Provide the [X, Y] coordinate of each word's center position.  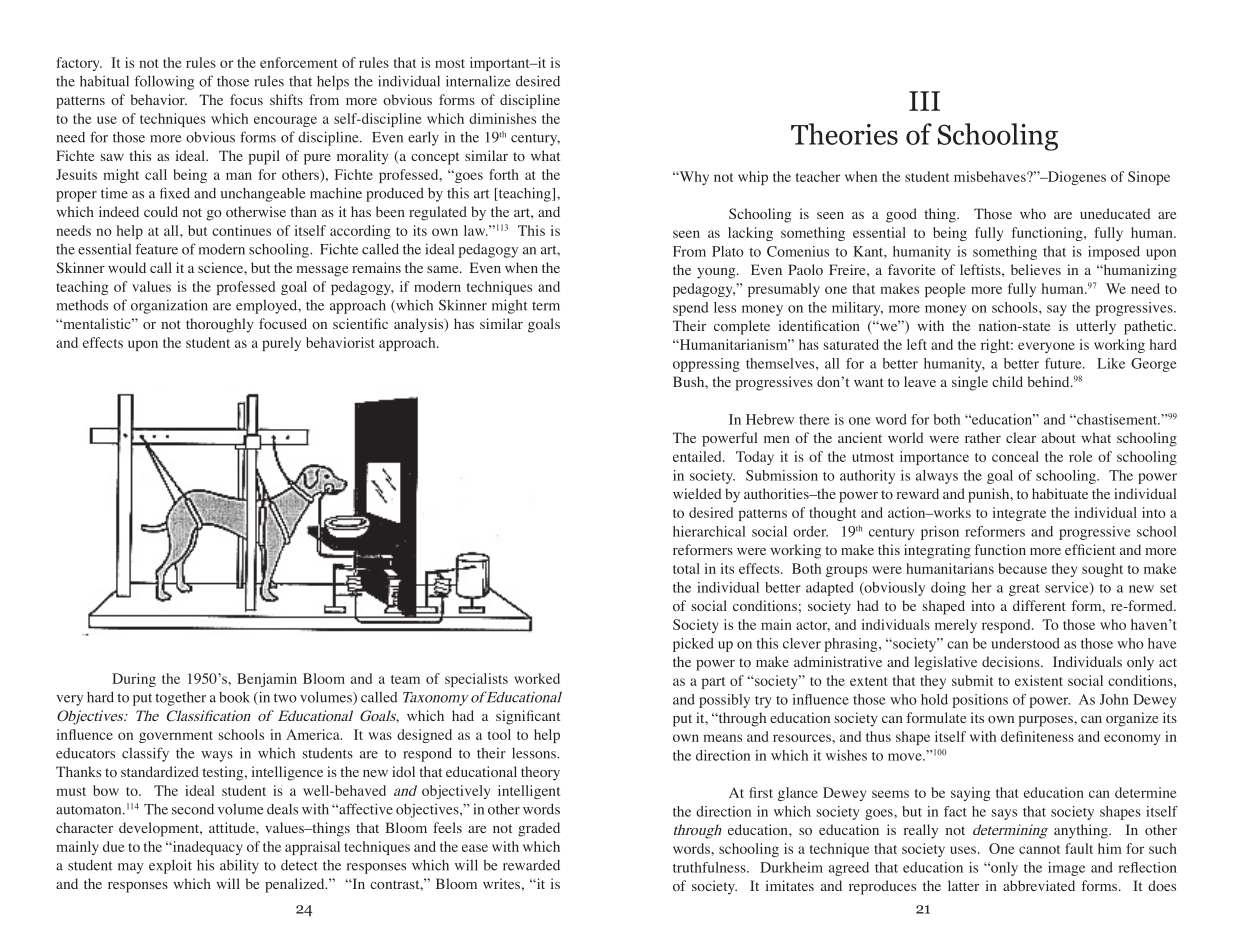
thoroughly [220, 325]
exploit [170, 866]
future [1064, 363]
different [1039, 605]
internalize [478, 81]
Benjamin [267, 680]
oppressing [706, 365]
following [164, 82]
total [686, 568]
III [924, 101]
